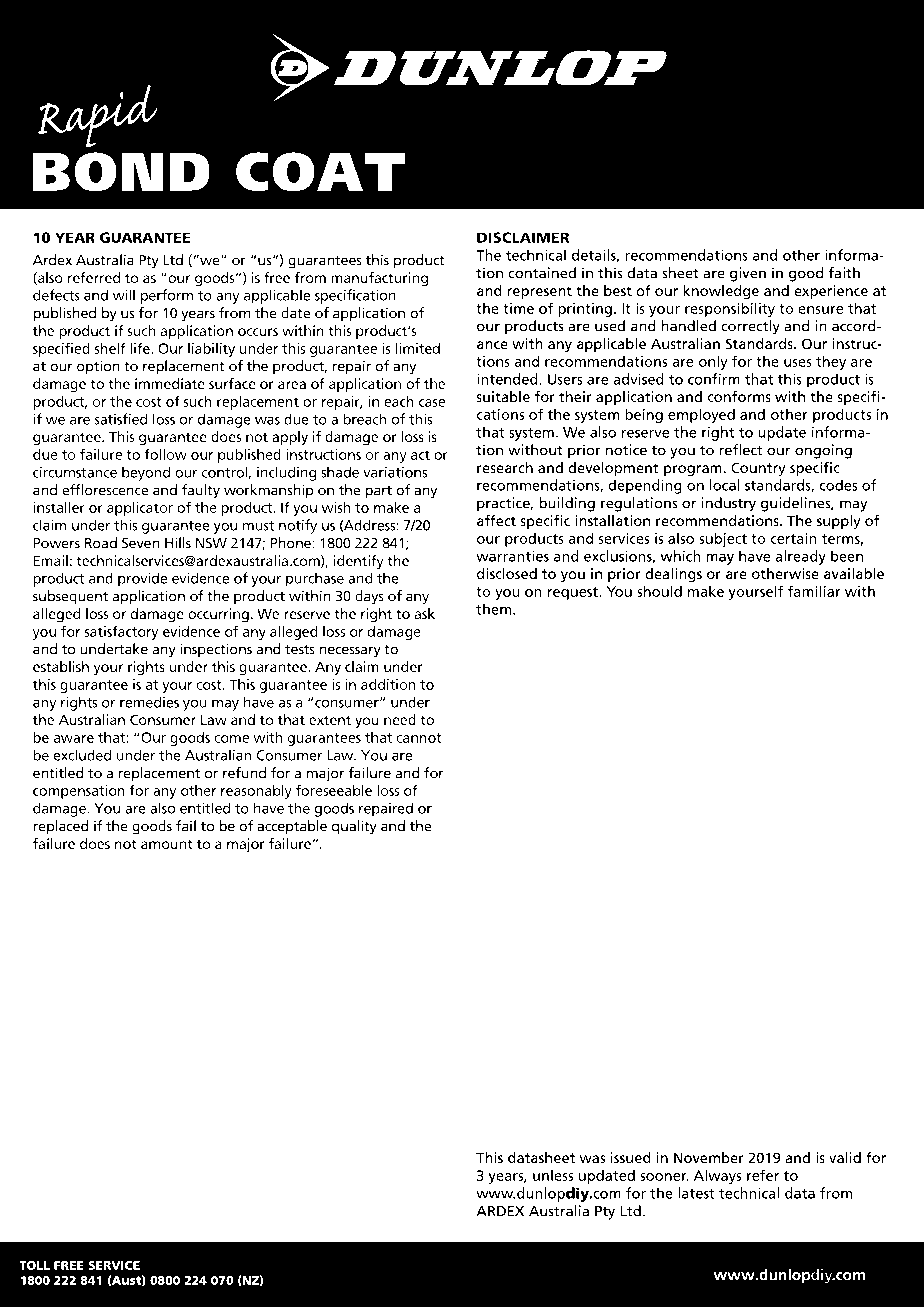 The width and height of the document is (924, 1307). Describe the element at coordinates (424, 613) in the document. I see `ask` at that location.
